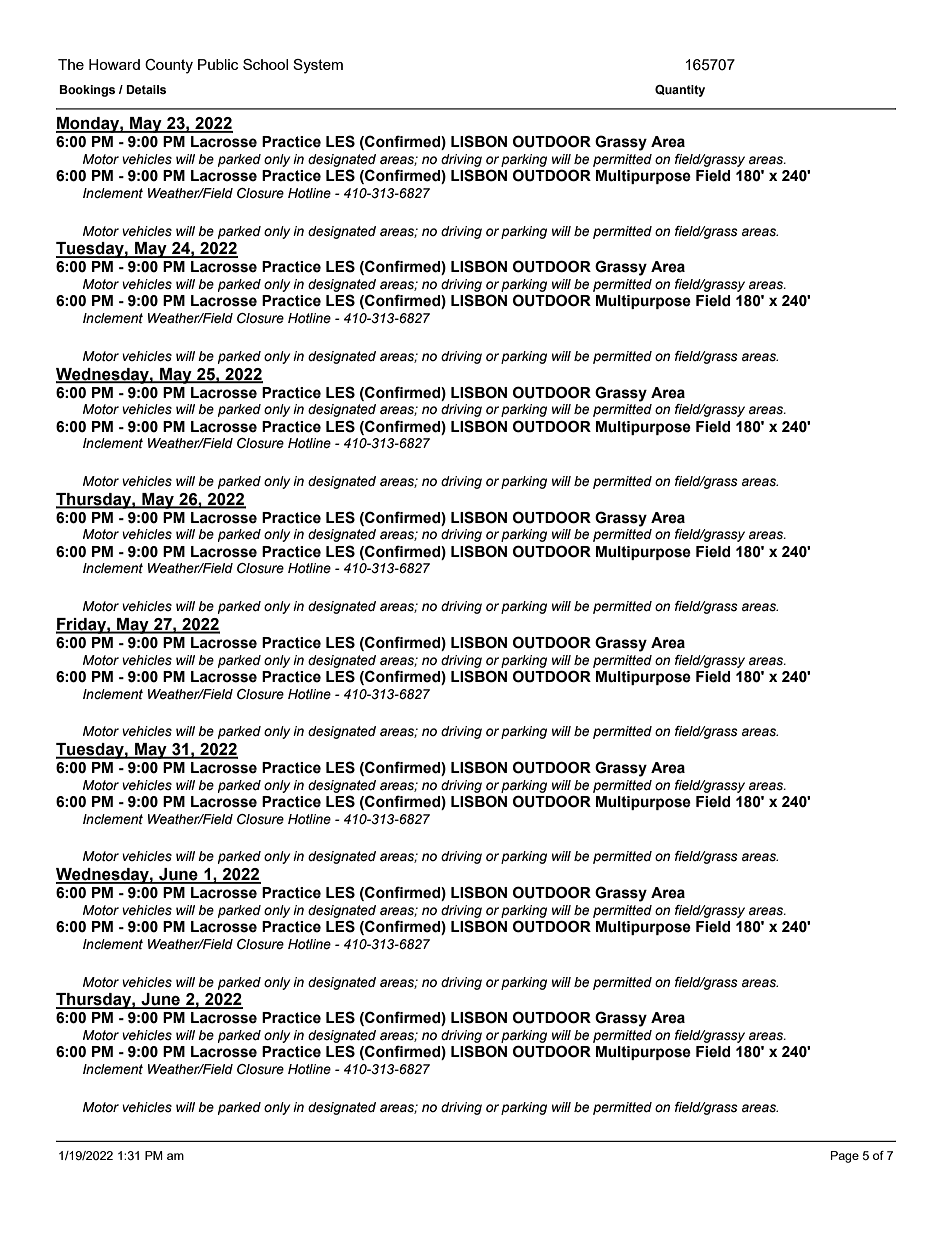 The image size is (952, 1233). What do you see at coordinates (87, 91) in the document?
I see `Bookings` at bounding box center [87, 91].
